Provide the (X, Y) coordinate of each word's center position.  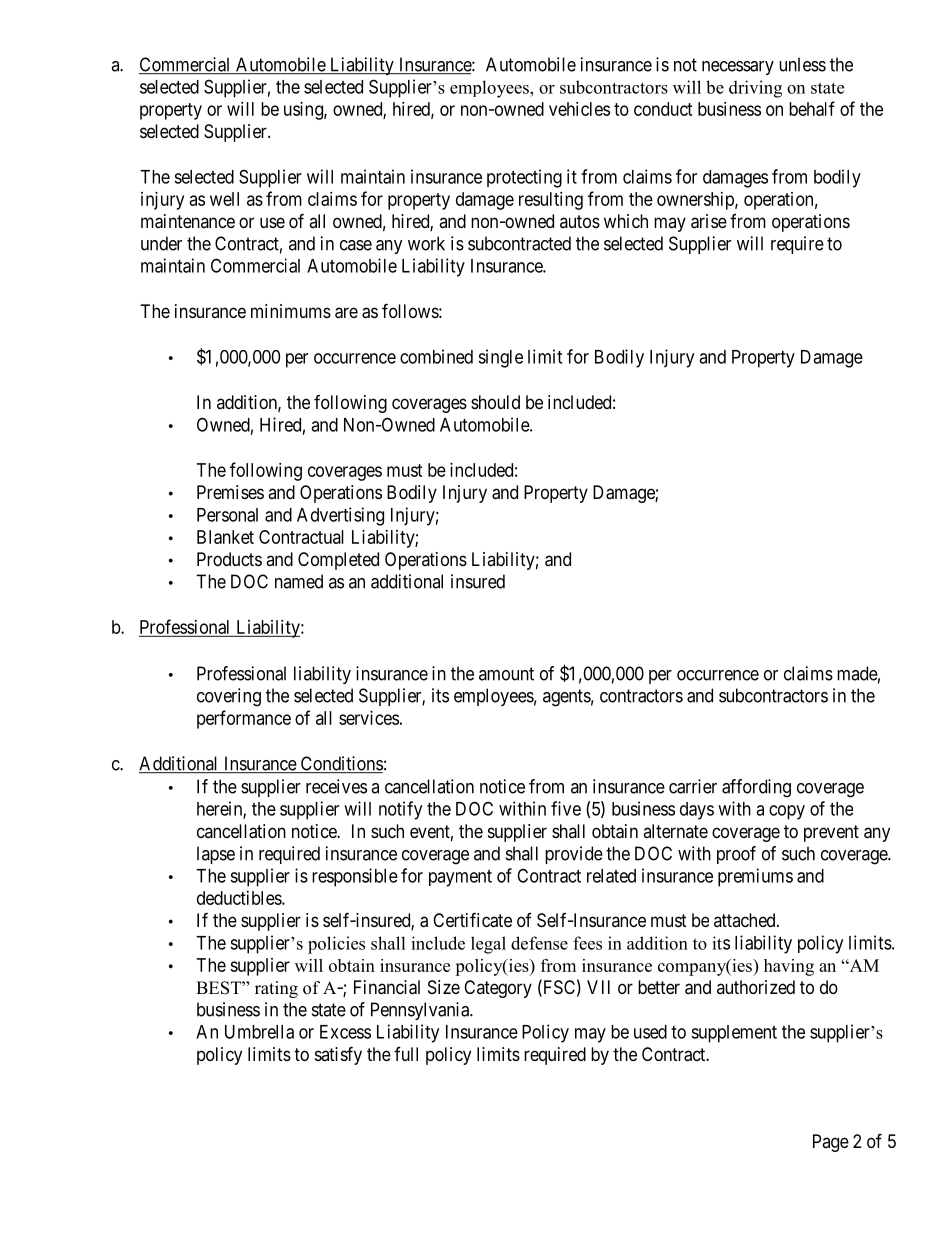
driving (755, 89)
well (224, 199)
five (566, 808)
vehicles (579, 109)
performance (244, 719)
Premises (230, 492)
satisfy (338, 1055)
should (495, 402)
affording (756, 788)
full (406, 1054)
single (500, 358)
